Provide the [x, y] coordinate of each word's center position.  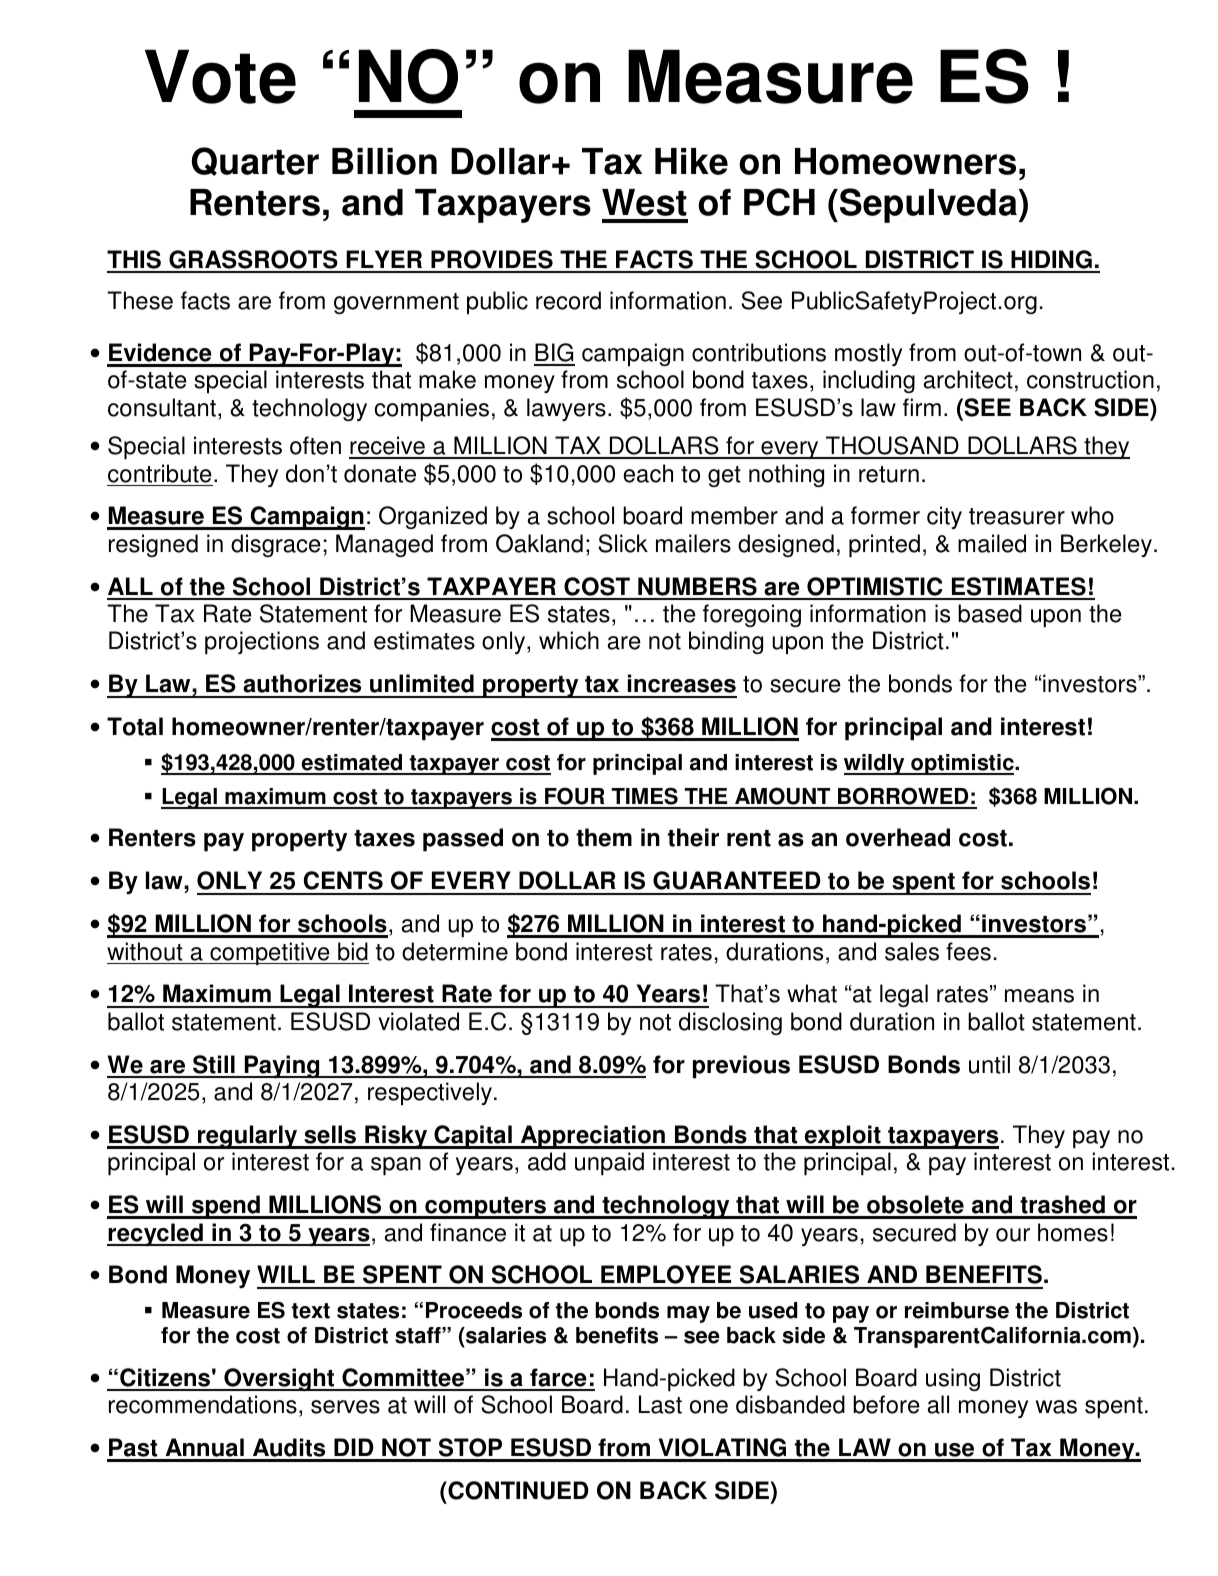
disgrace [276, 545]
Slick [623, 543]
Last [660, 1404]
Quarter [255, 161]
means [1039, 996]
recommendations [203, 1404]
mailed [992, 543]
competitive [270, 954]
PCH [779, 202]
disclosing [730, 1023]
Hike [691, 161]
